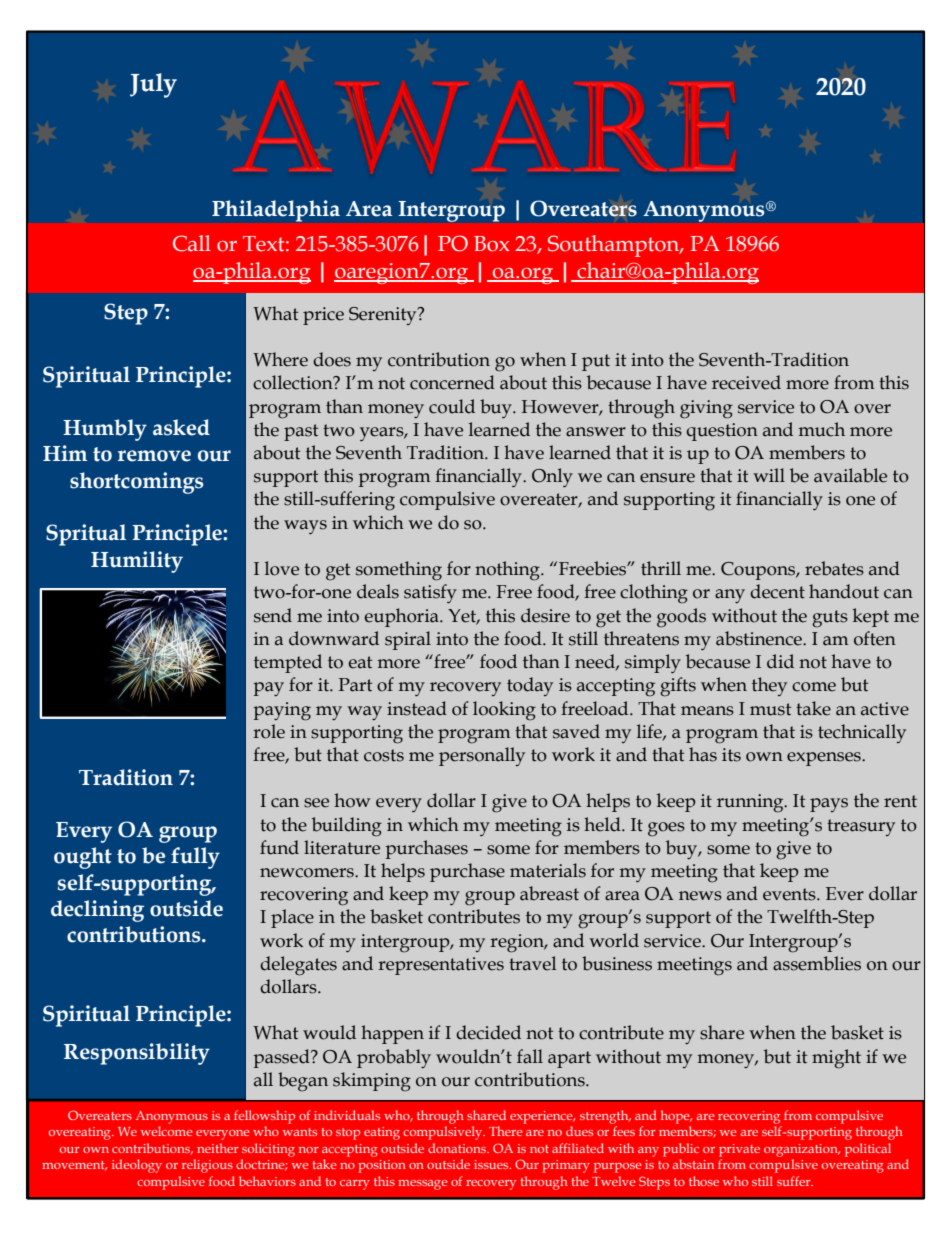 This page has height=1233, width=952. Describe the element at coordinates (822, 429) in the page. I see `much` at that location.
